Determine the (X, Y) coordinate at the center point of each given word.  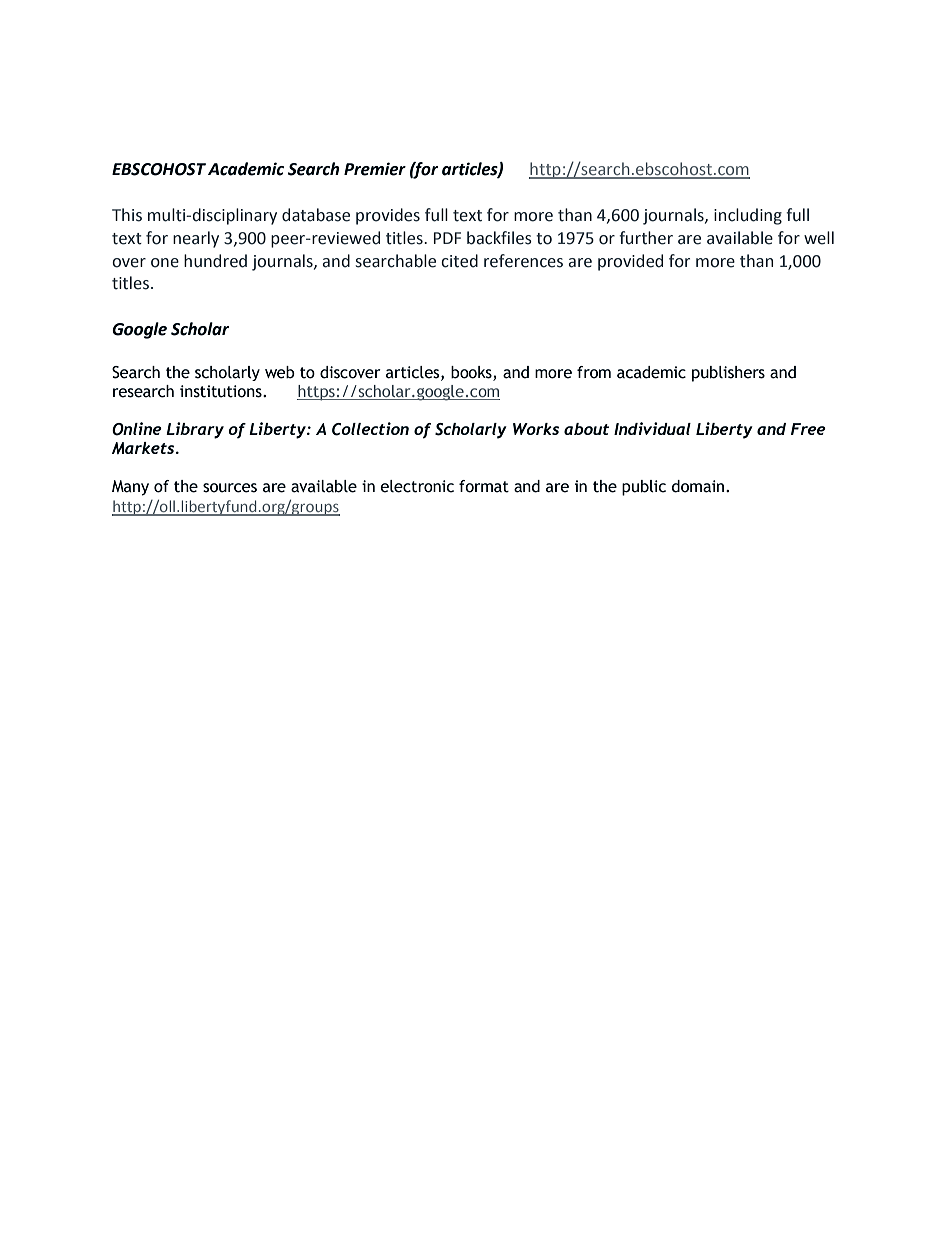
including (748, 216)
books (472, 373)
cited (459, 261)
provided (630, 262)
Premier (375, 169)
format (484, 486)
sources (230, 488)
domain (699, 486)
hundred (215, 261)
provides (388, 216)
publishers (728, 374)
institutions (222, 391)
